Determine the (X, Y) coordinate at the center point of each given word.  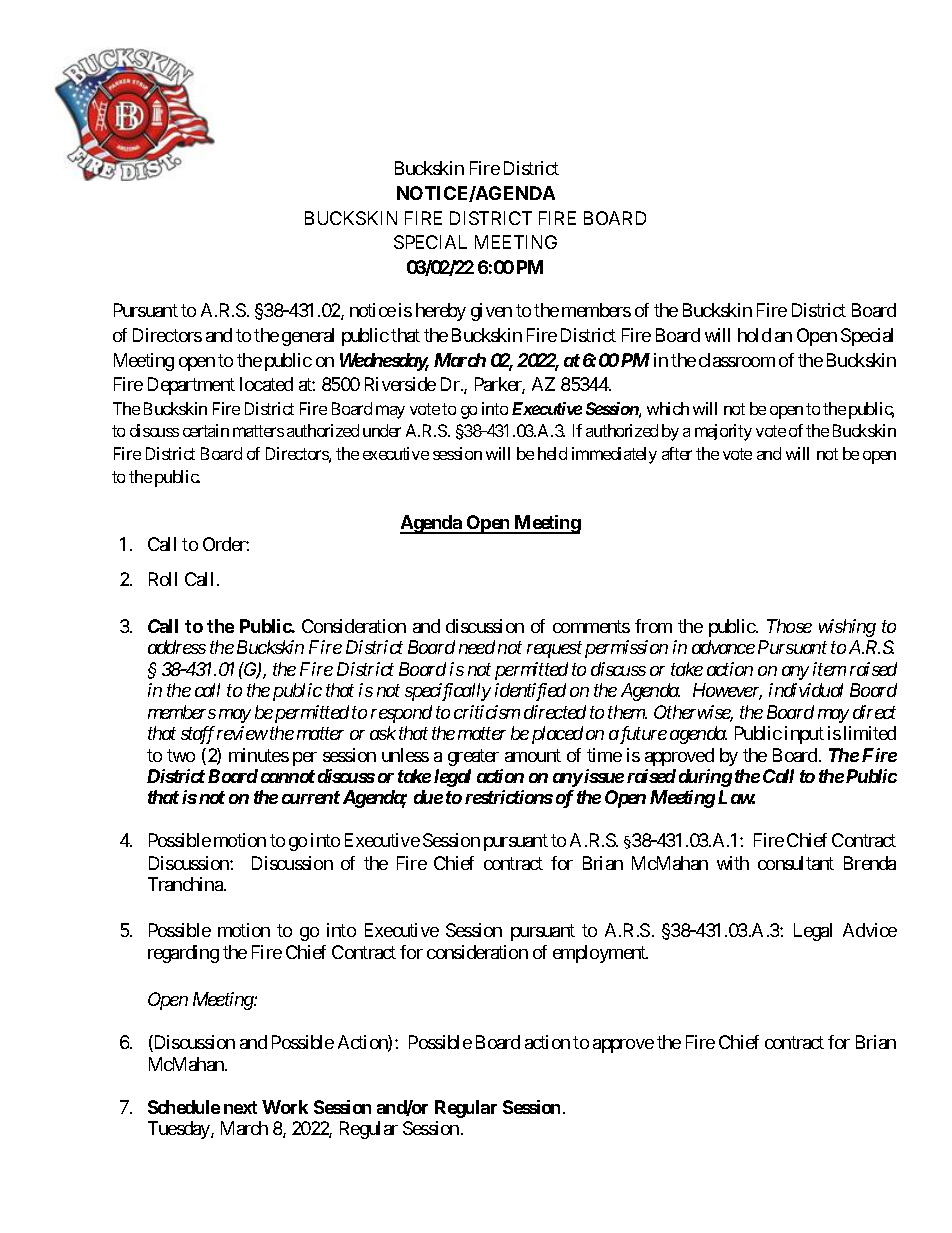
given (491, 312)
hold (754, 335)
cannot (288, 776)
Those (789, 626)
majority (723, 432)
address (177, 647)
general (308, 337)
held (552, 453)
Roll (163, 579)
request (554, 650)
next (240, 1107)
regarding (183, 954)
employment (600, 954)
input (804, 735)
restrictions (509, 797)
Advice (870, 930)
